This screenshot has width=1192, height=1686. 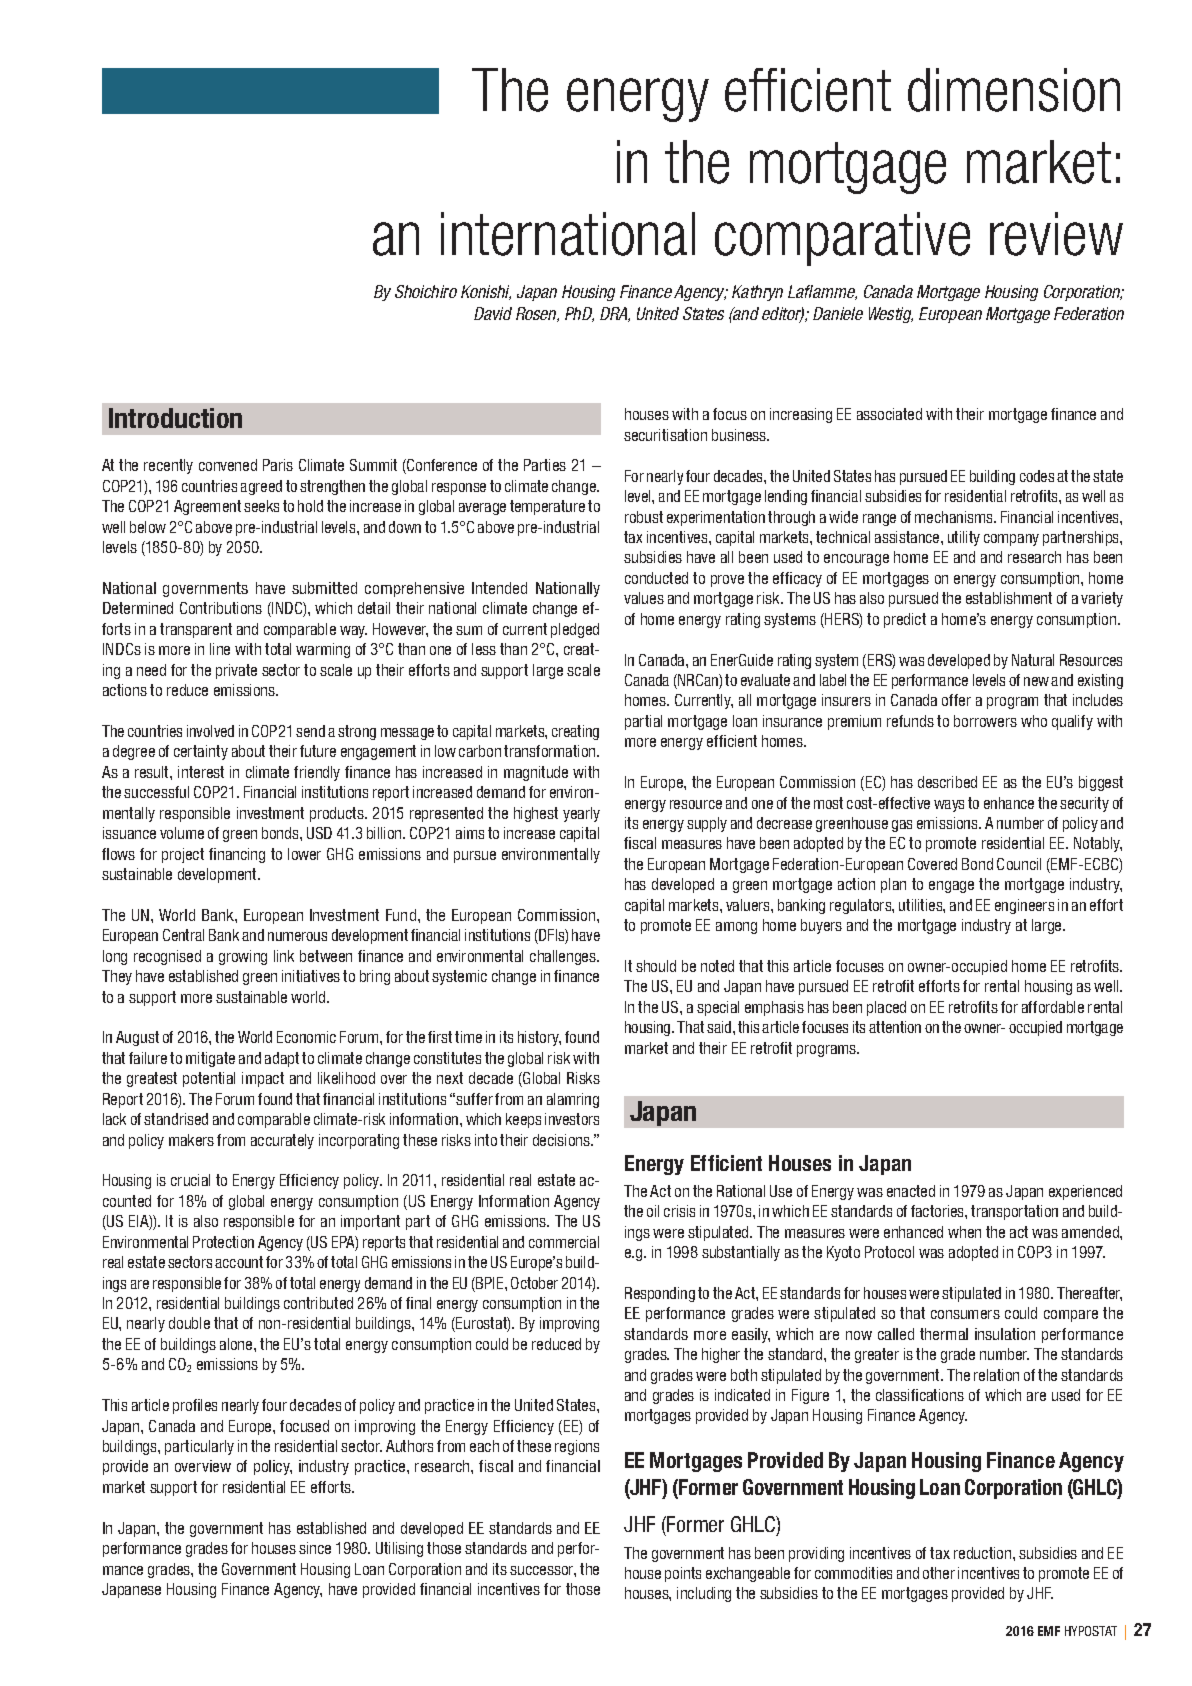 I want to click on yearly, so click(x=581, y=814).
